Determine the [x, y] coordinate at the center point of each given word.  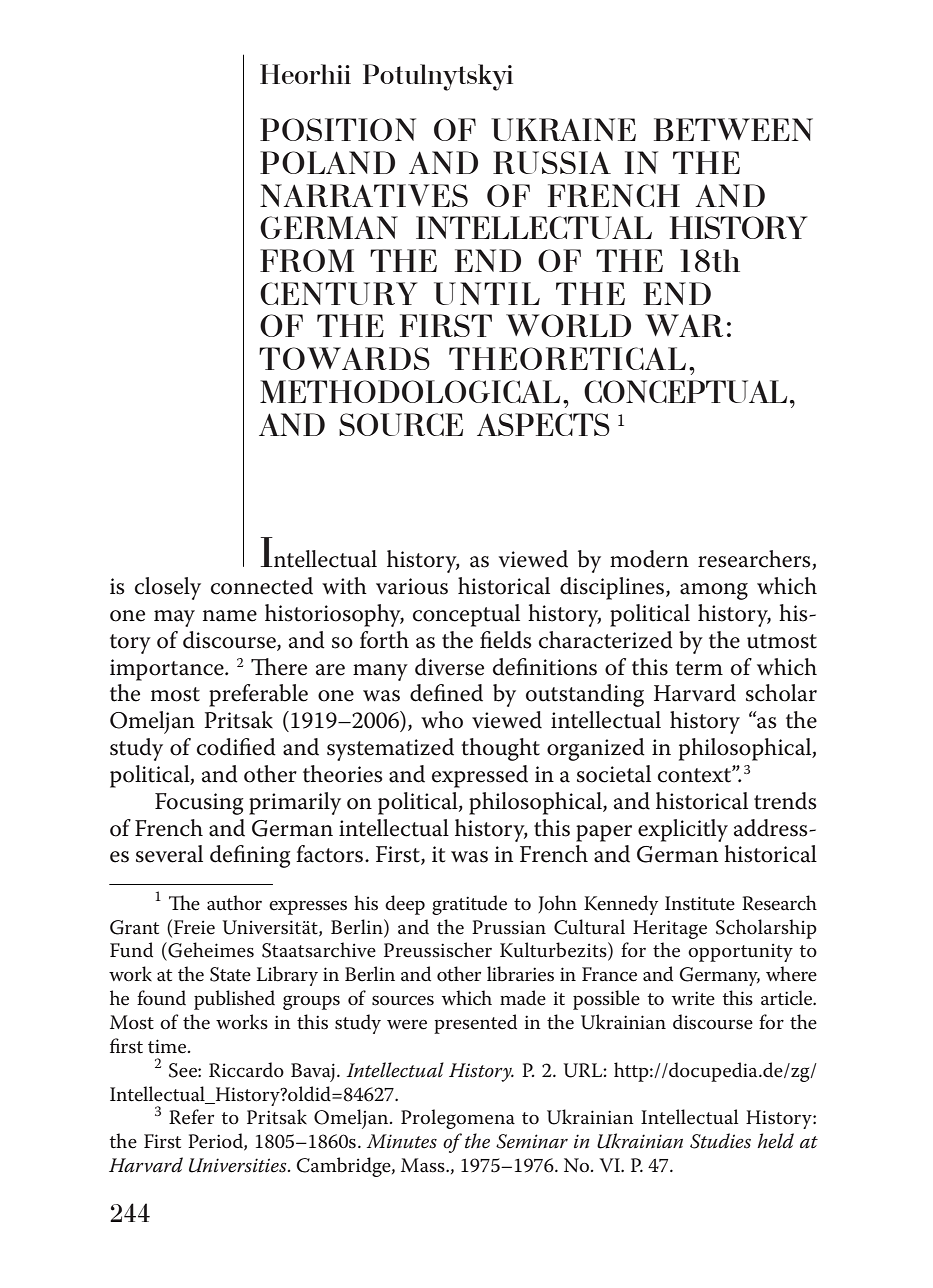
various [412, 586]
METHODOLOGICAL [410, 391]
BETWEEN [733, 129]
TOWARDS [344, 358]
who [442, 720]
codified [236, 747]
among [714, 591]
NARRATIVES [364, 195]
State [230, 974]
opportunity [740, 952]
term [699, 668]
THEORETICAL [567, 358]
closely [168, 588]
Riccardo [246, 1070]
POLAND [327, 162]
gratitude [469, 905]
